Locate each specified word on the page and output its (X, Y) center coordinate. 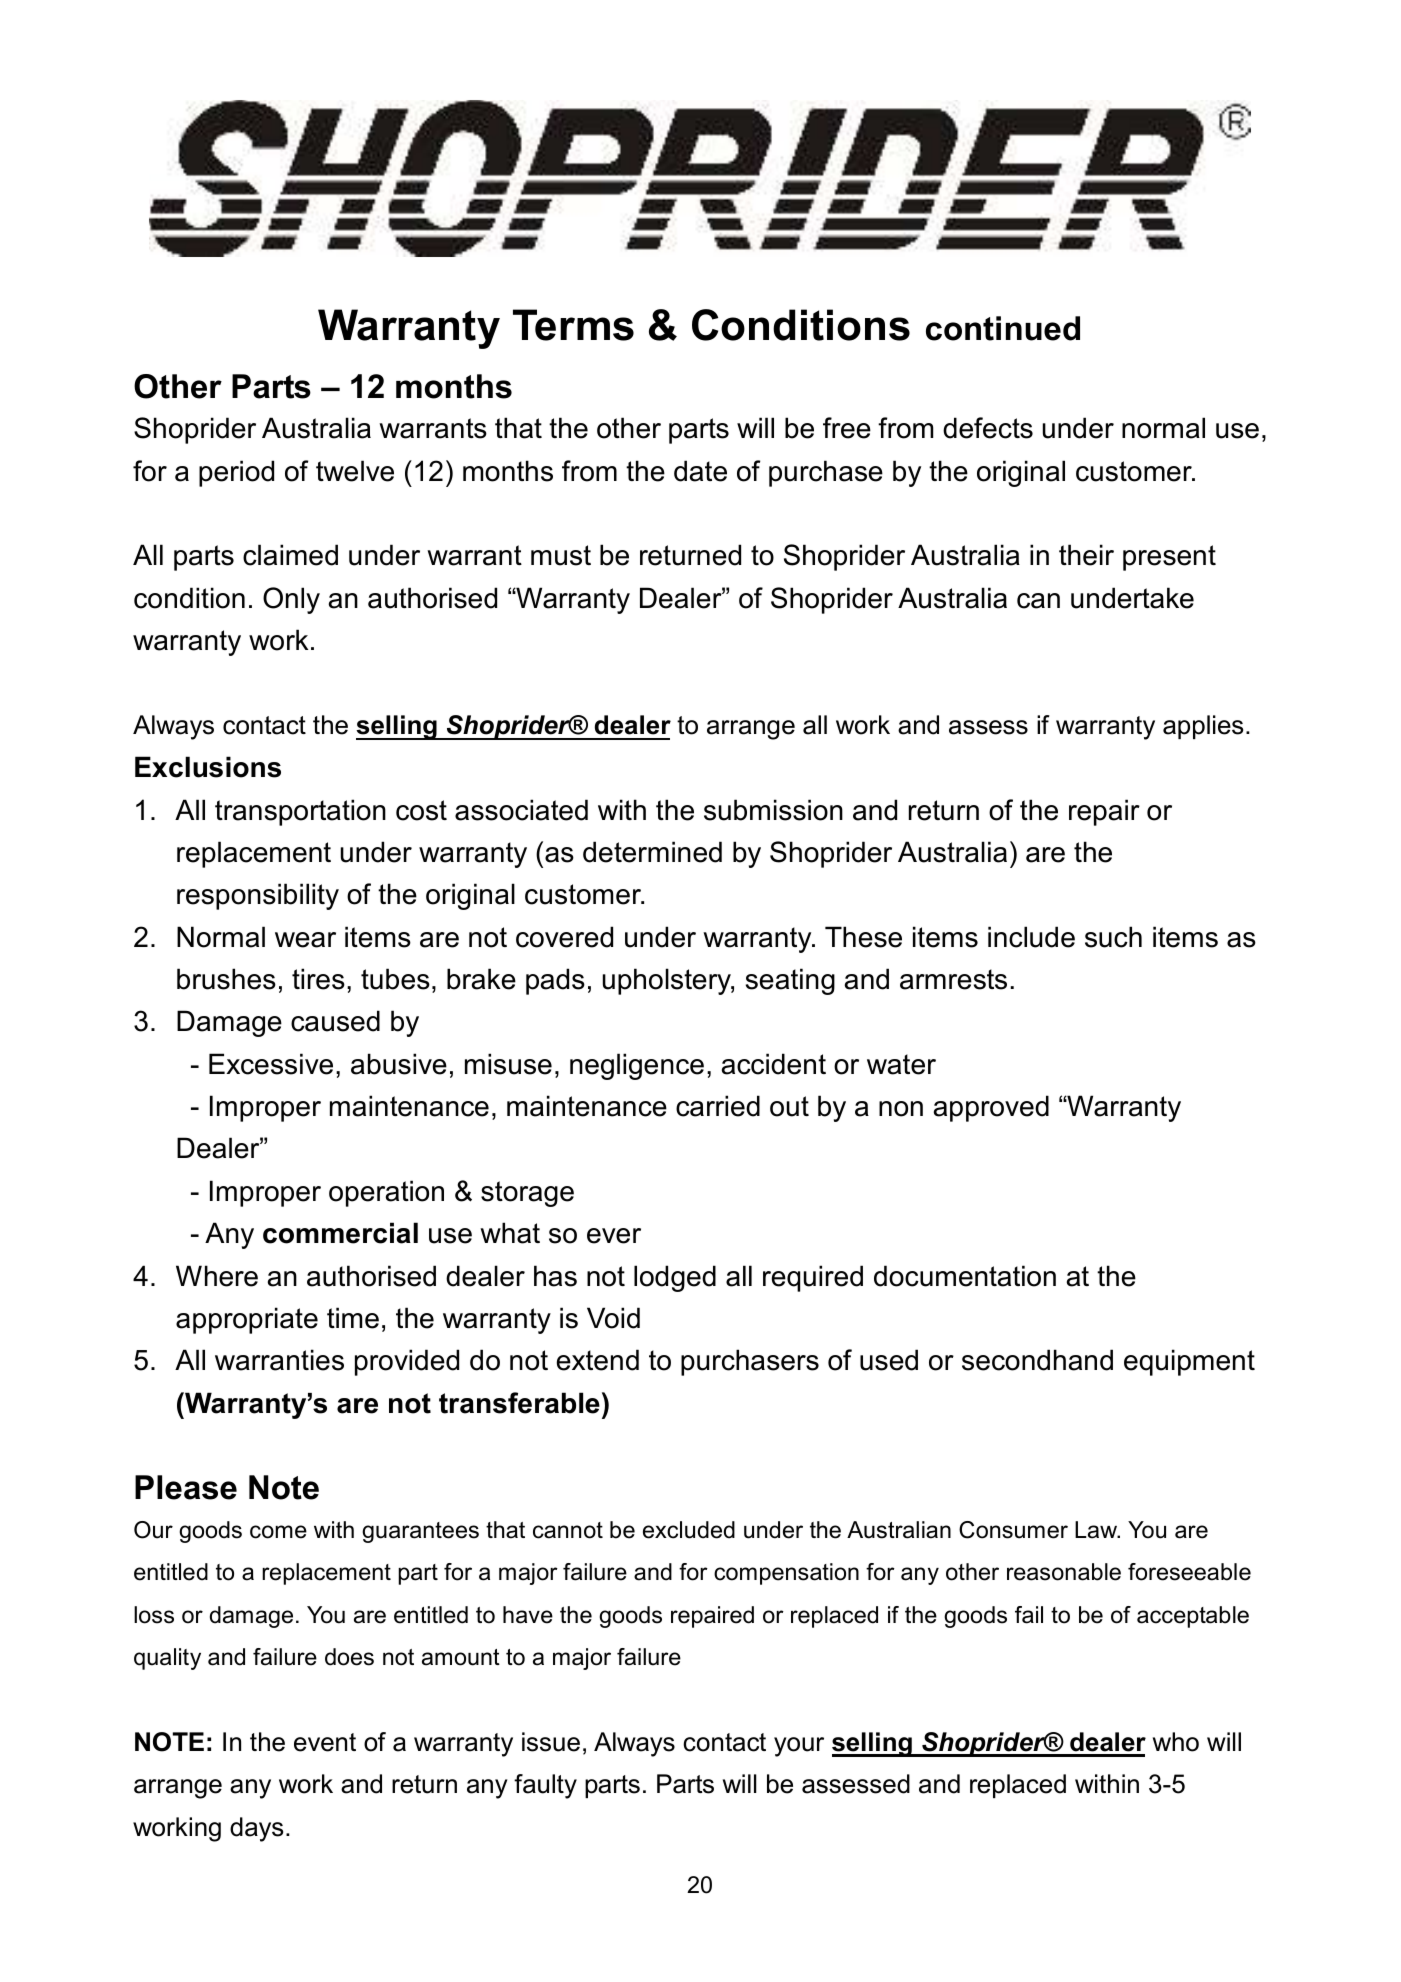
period (236, 473)
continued (1003, 328)
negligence (637, 1066)
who (1176, 1742)
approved (991, 1108)
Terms (573, 325)
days (256, 1829)
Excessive (271, 1064)
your (799, 1747)
